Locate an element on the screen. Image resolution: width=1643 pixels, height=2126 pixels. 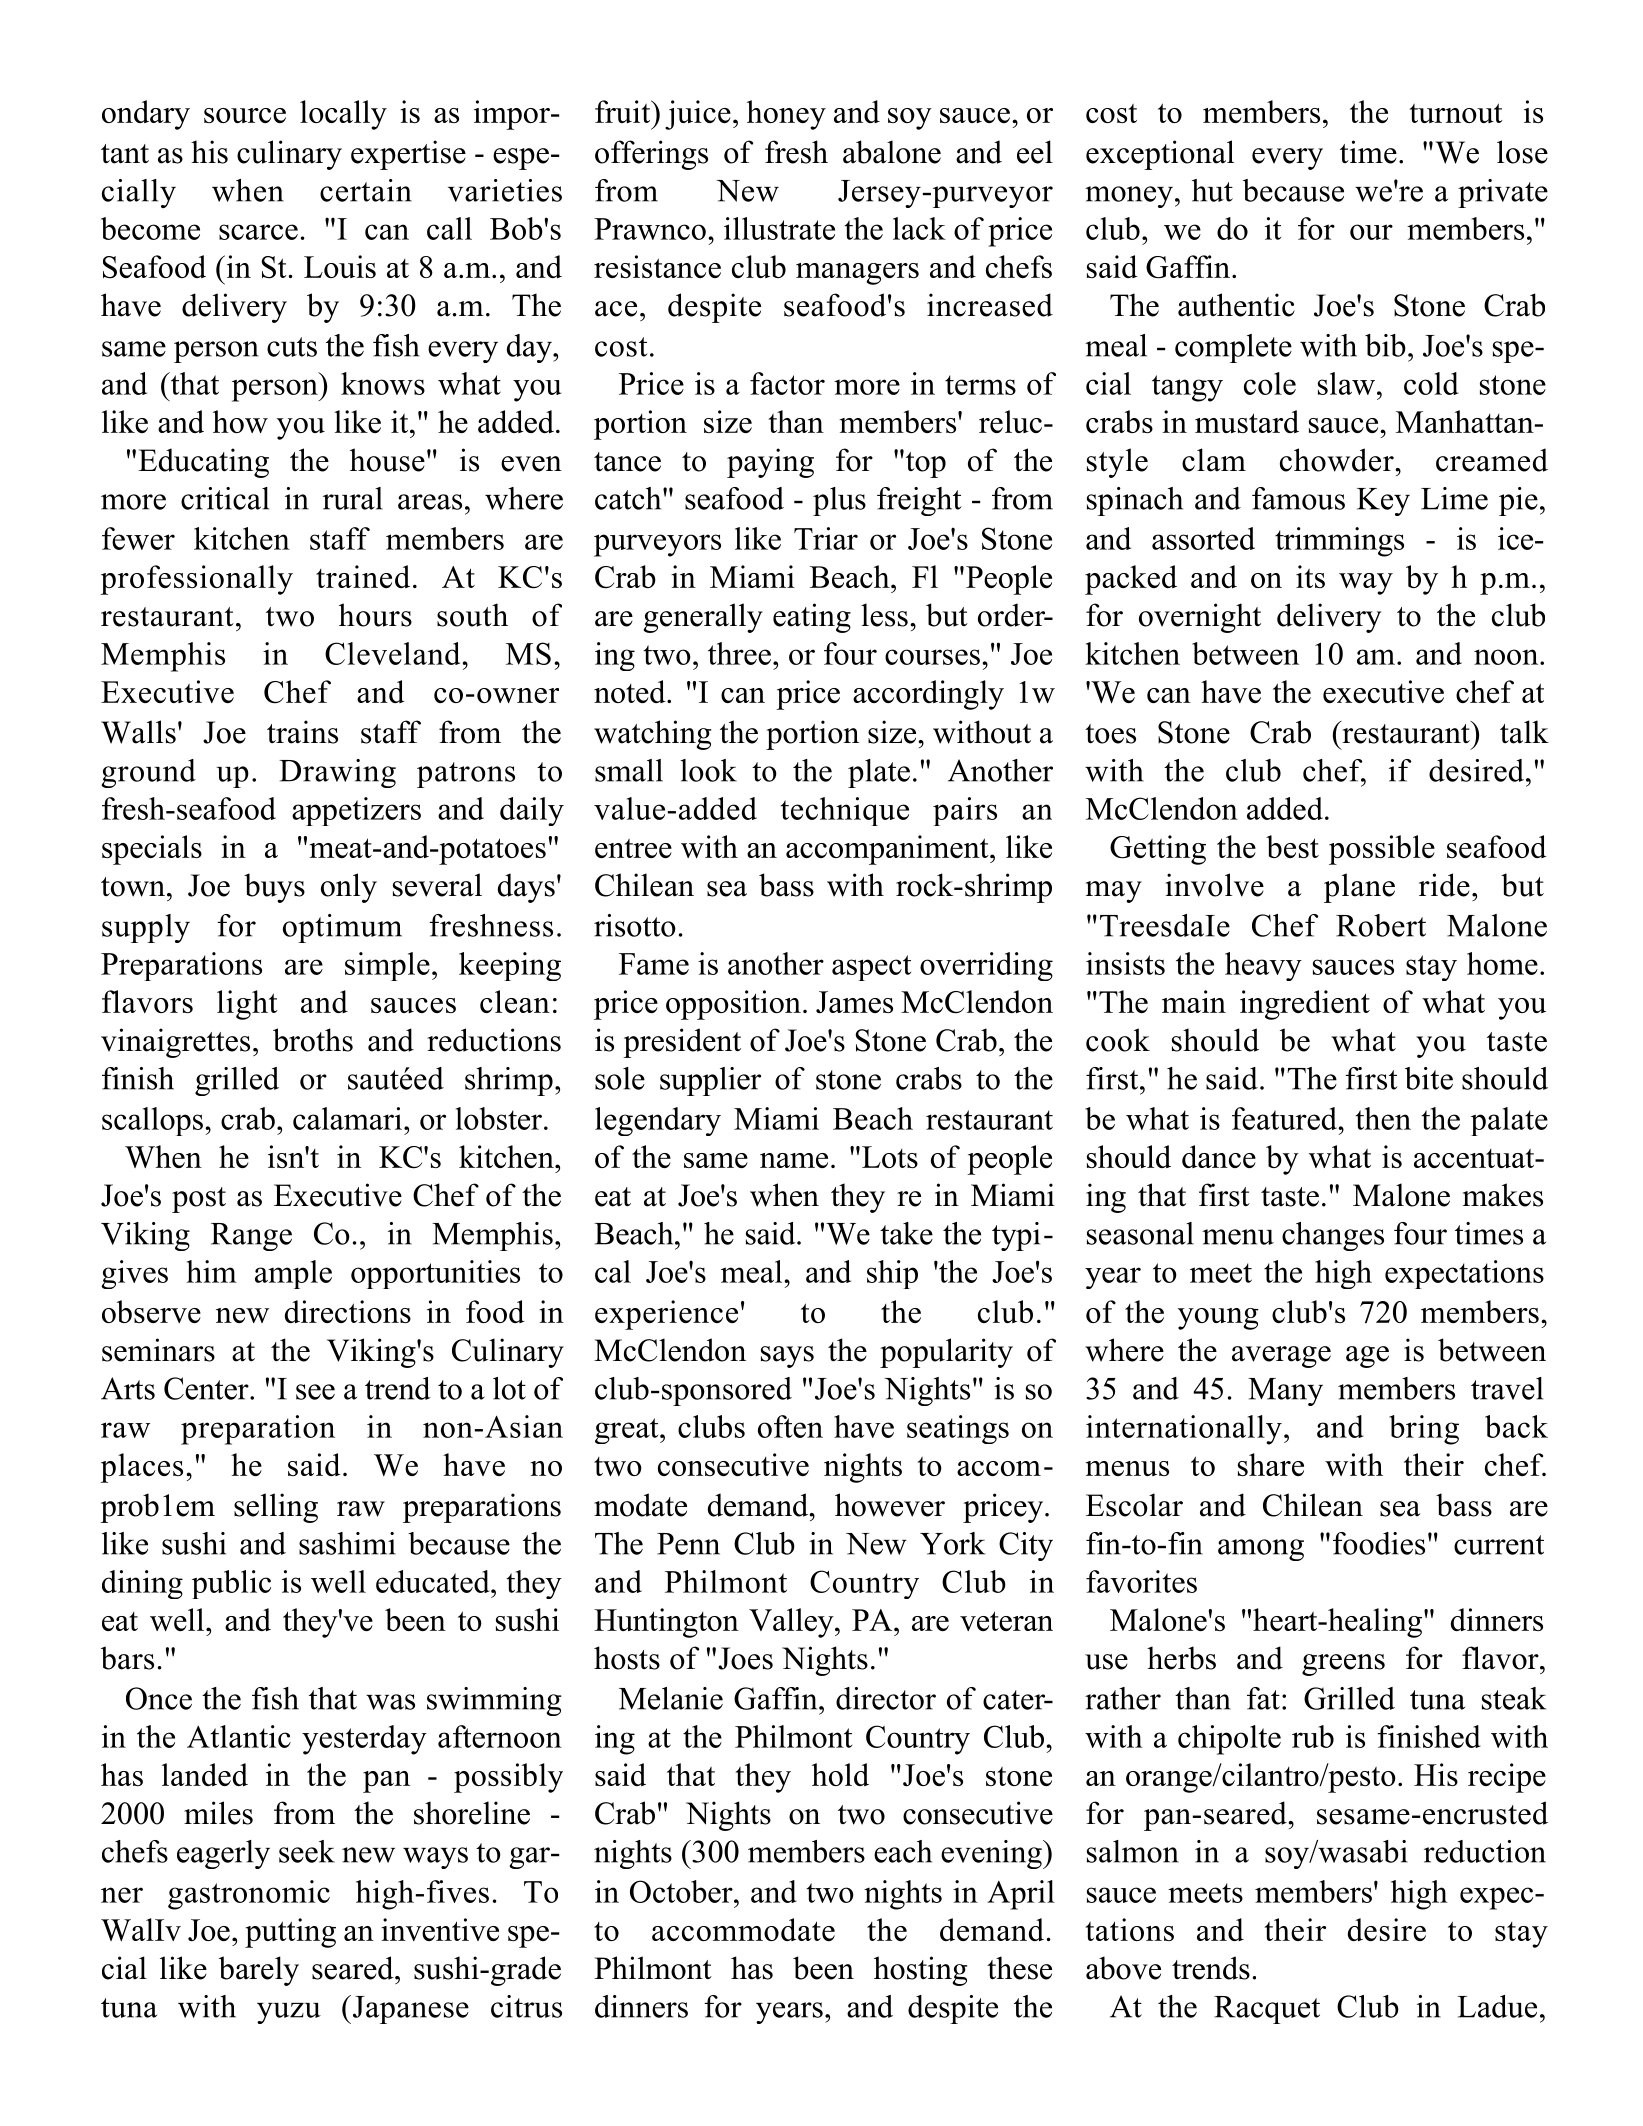
hosting is located at coordinates (920, 1971).
